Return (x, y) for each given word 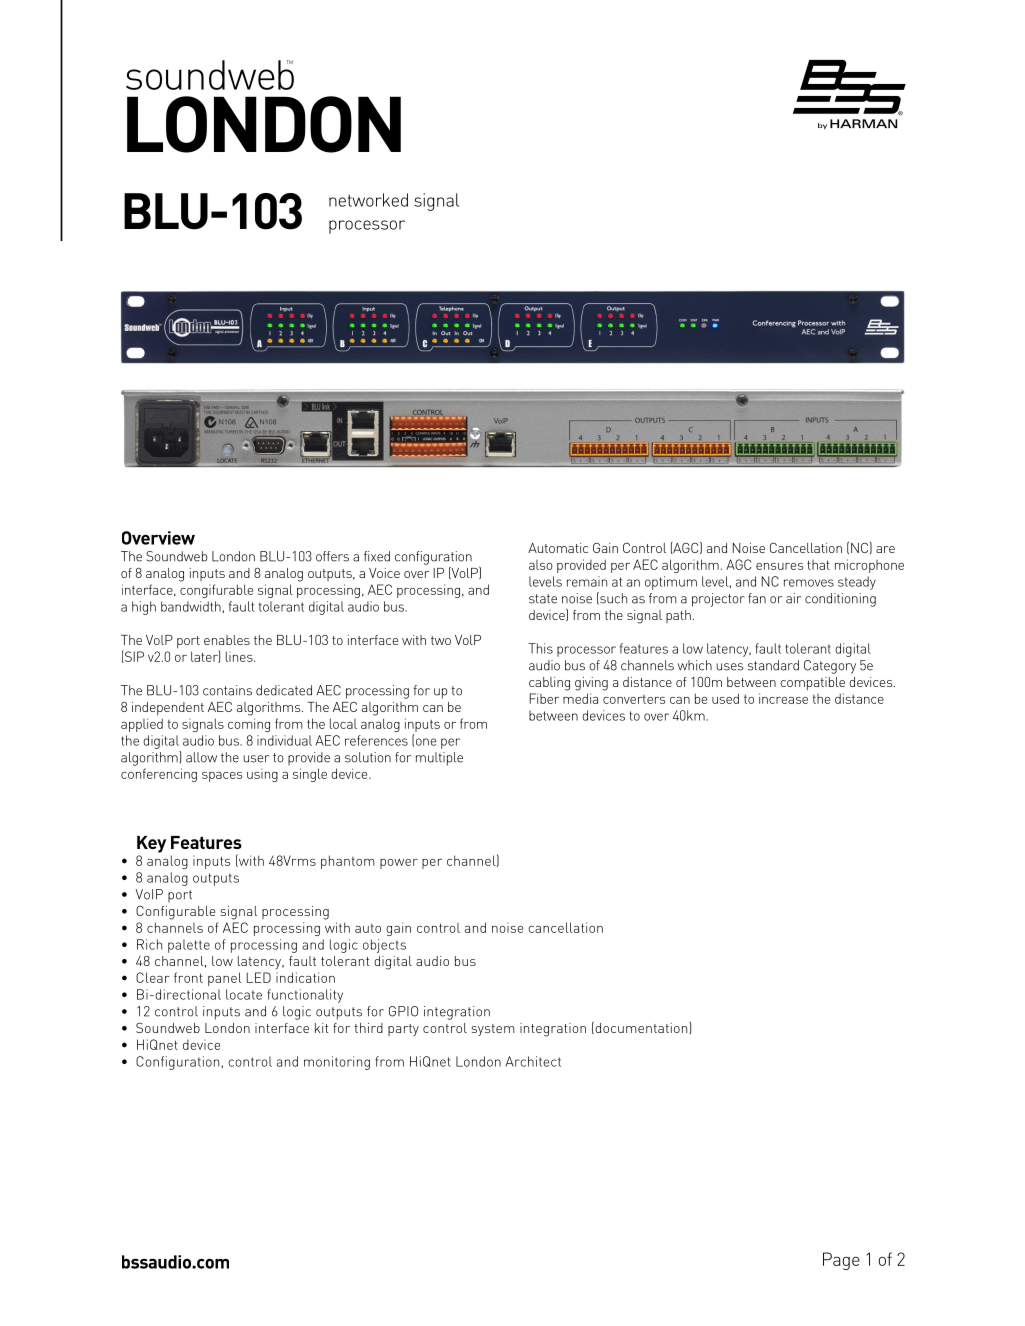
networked (368, 200)
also (541, 565)
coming (249, 725)
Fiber (544, 698)
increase (783, 698)
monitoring (337, 1063)
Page (841, 1261)
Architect (533, 1061)
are (885, 549)
